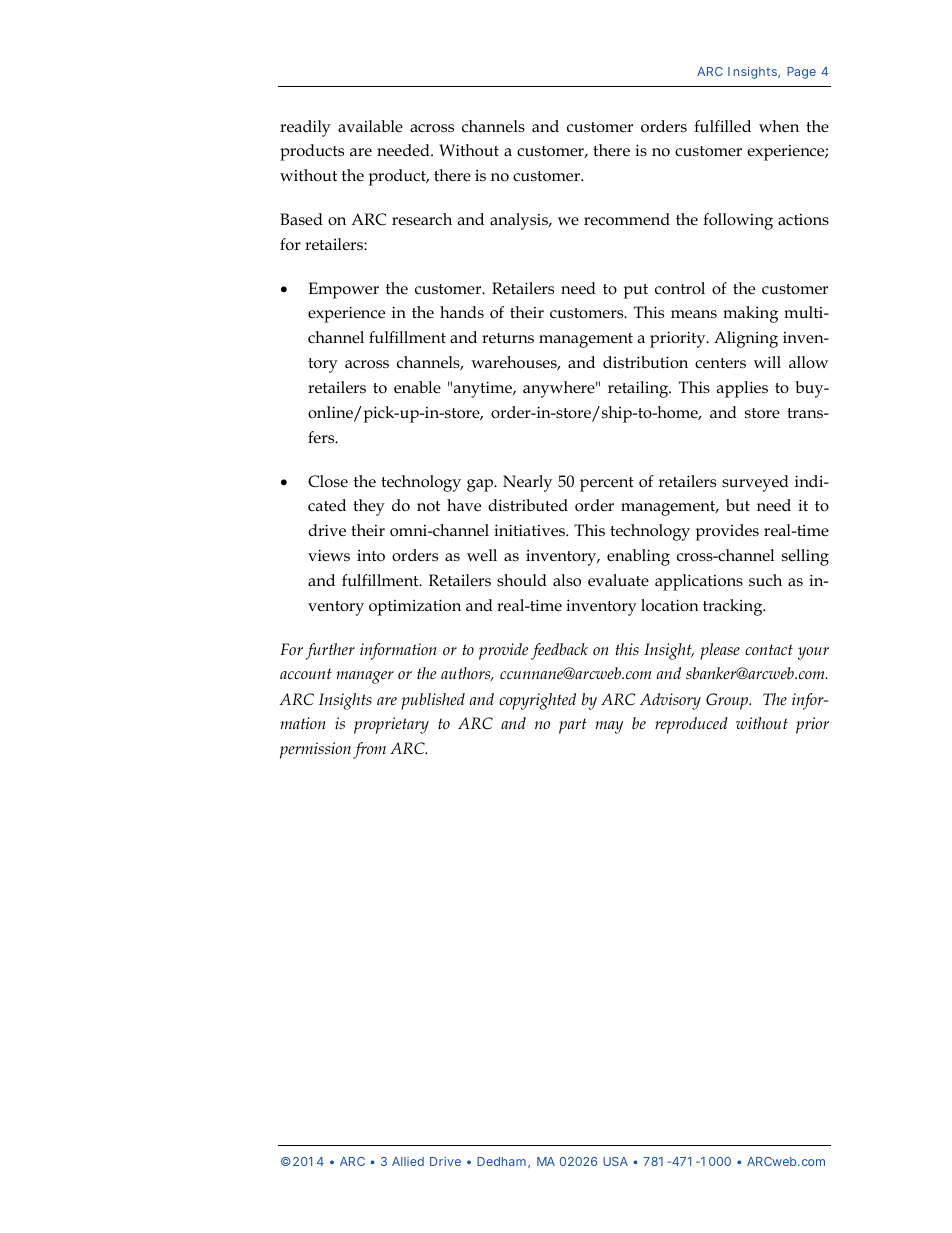 The image size is (952, 1233). I want to click on returns, so click(508, 338).
